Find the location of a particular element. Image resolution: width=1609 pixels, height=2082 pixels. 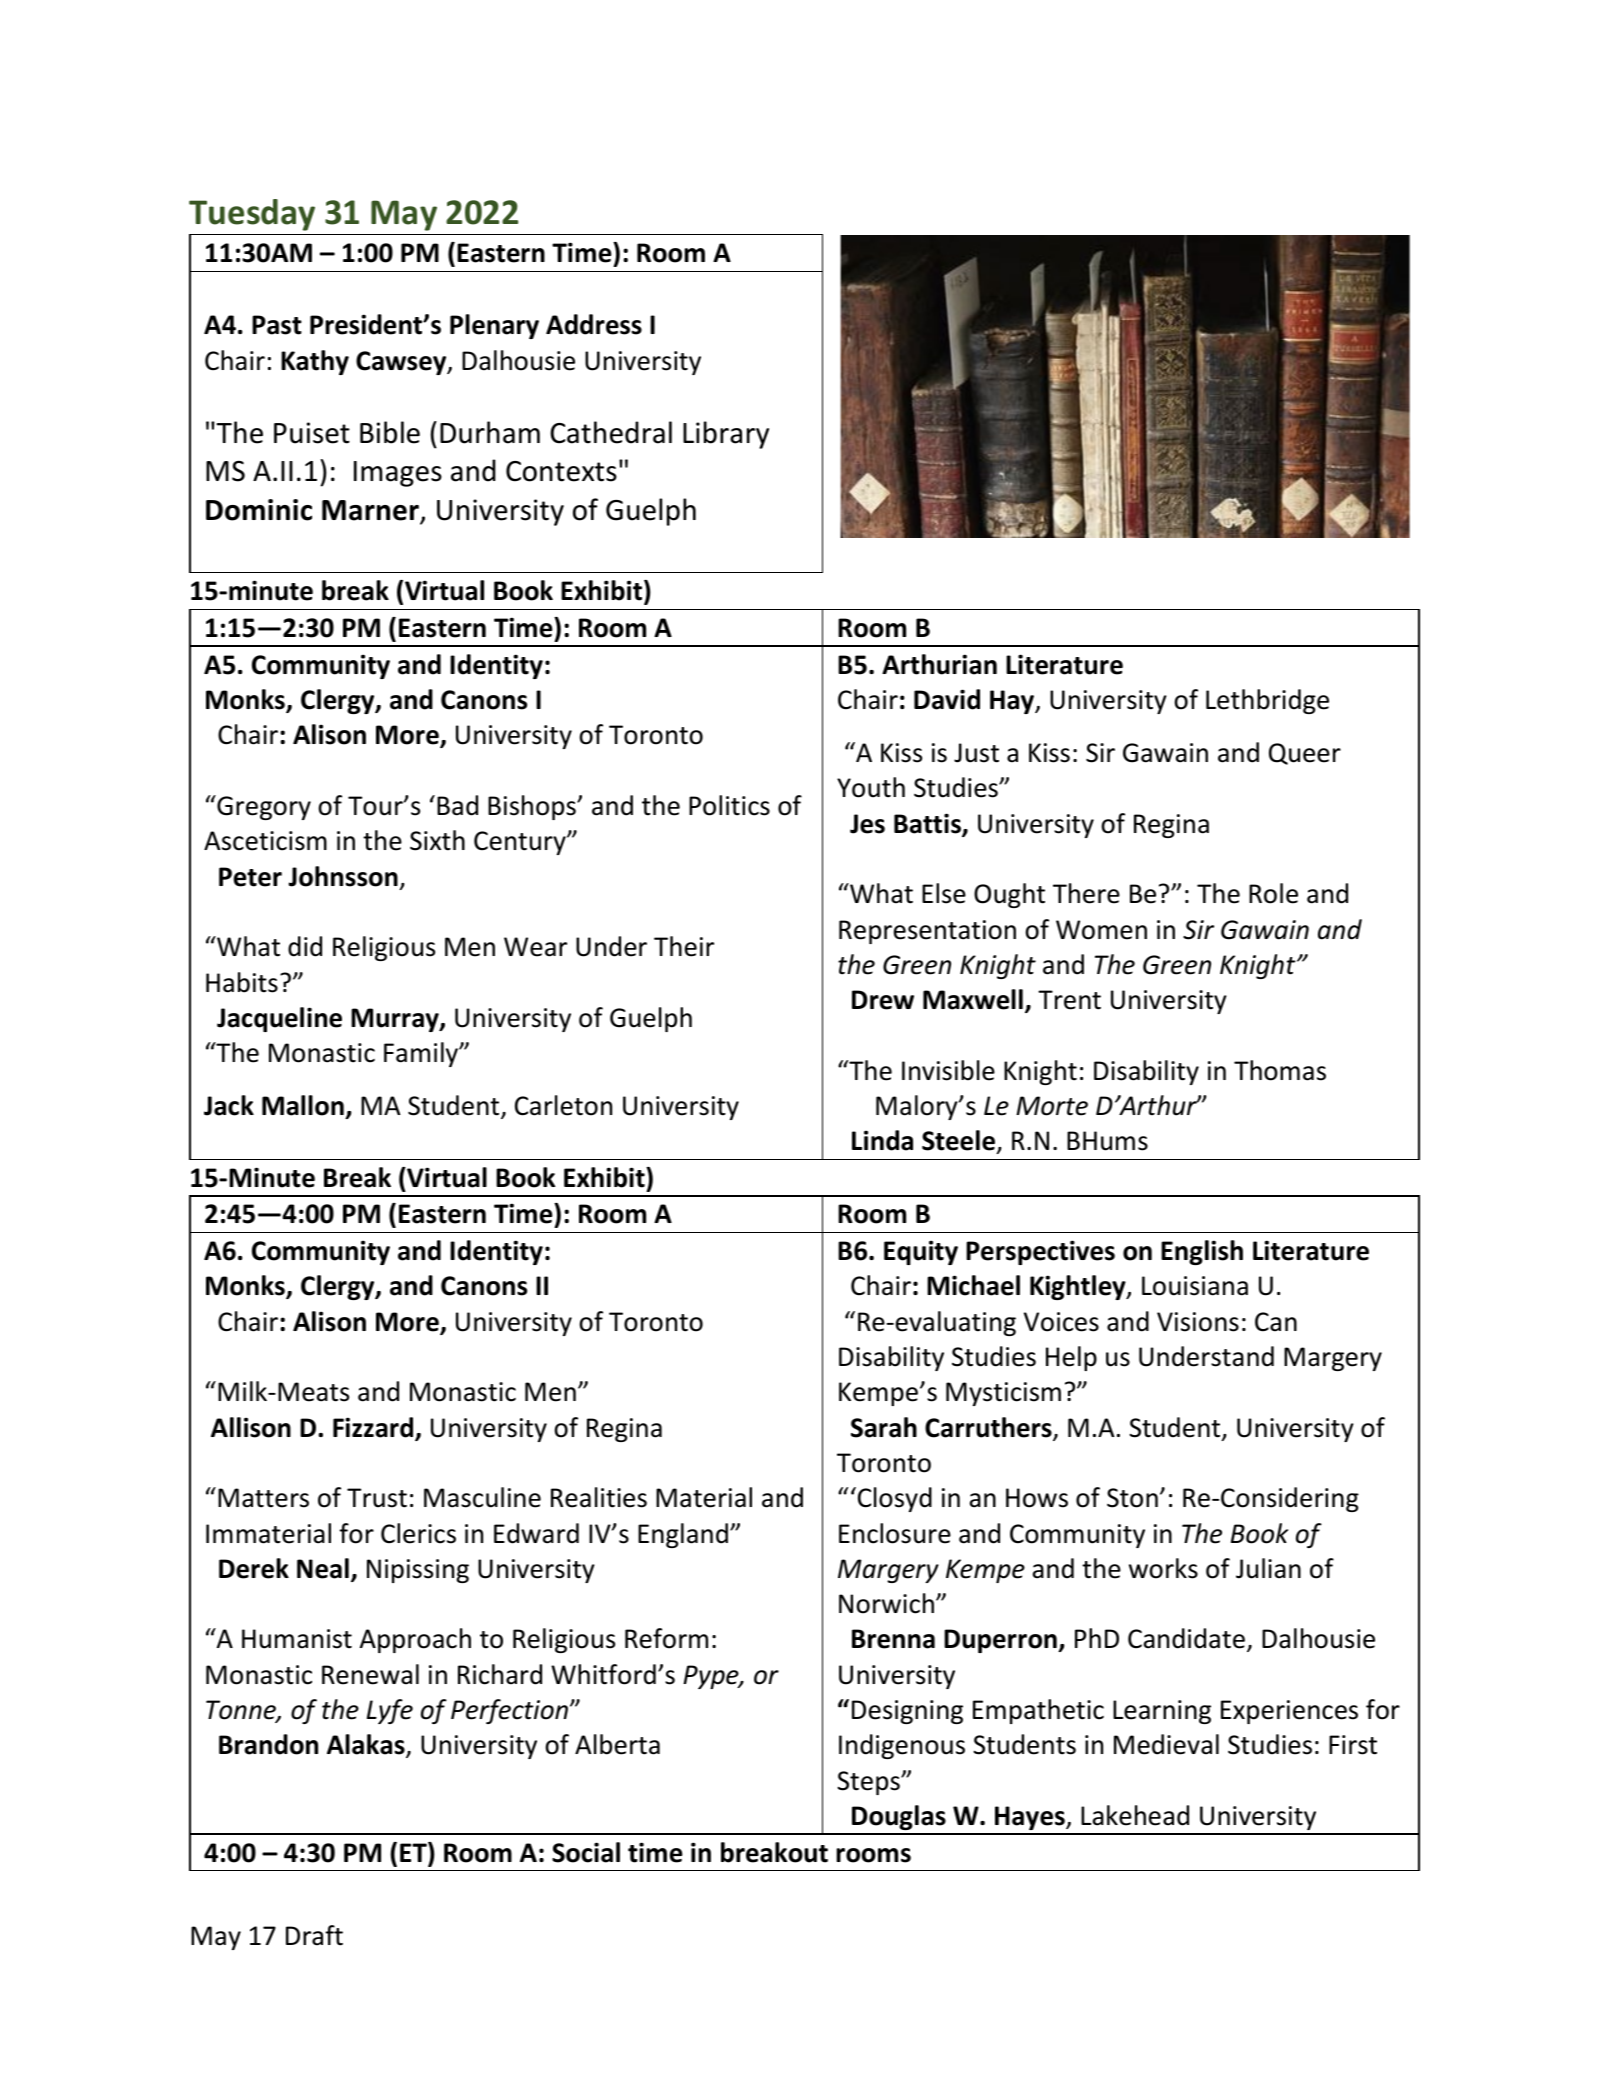

Enclosure is located at coordinates (895, 1533).
